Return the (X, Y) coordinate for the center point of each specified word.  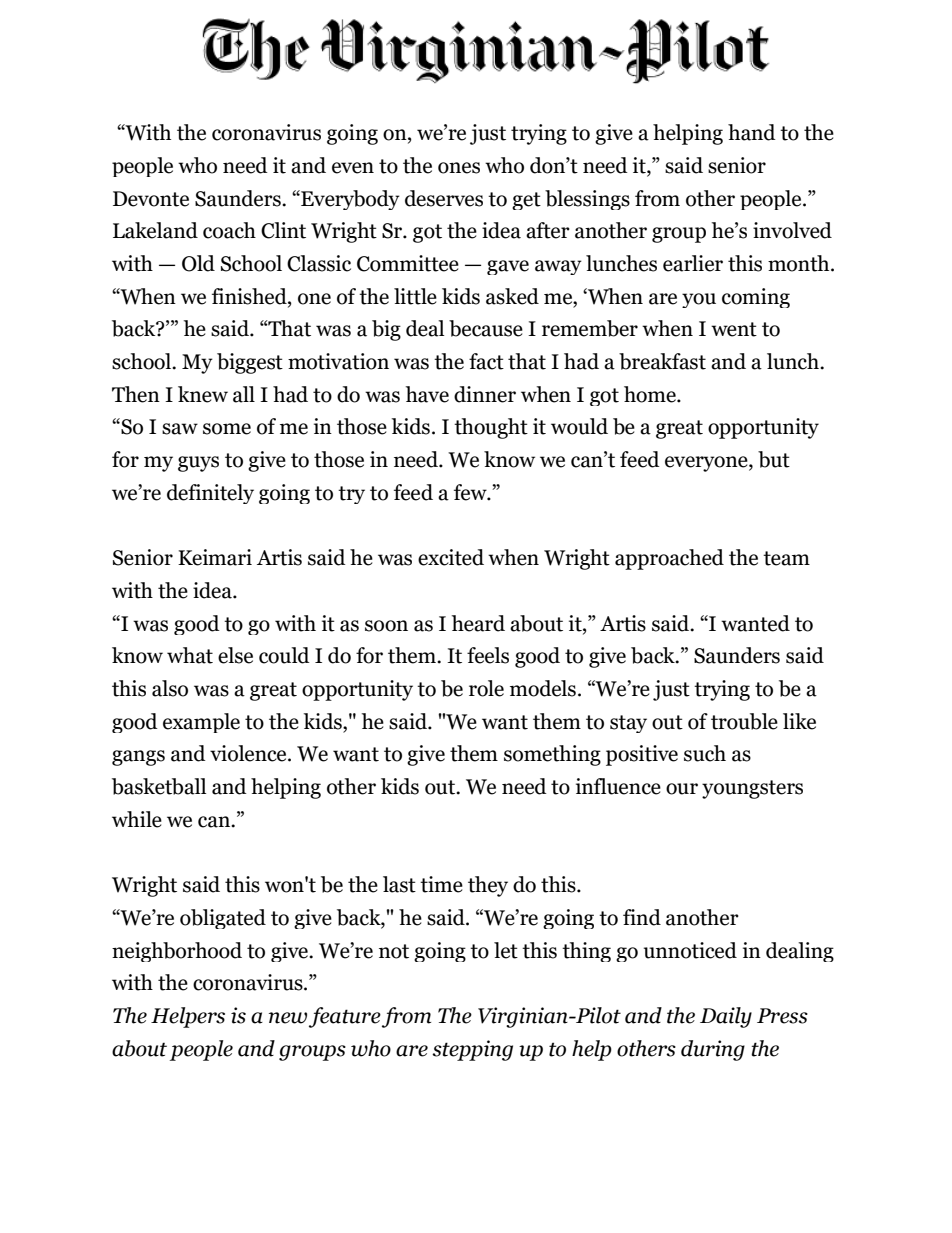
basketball (159, 786)
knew (203, 394)
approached (669, 559)
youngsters (752, 789)
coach (229, 230)
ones (459, 168)
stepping (472, 1050)
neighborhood (177, 952)
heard (478, 623)
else (235, 655)
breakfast (662, 361)
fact (486, 361)
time (441, 884)
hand (752, 132)
